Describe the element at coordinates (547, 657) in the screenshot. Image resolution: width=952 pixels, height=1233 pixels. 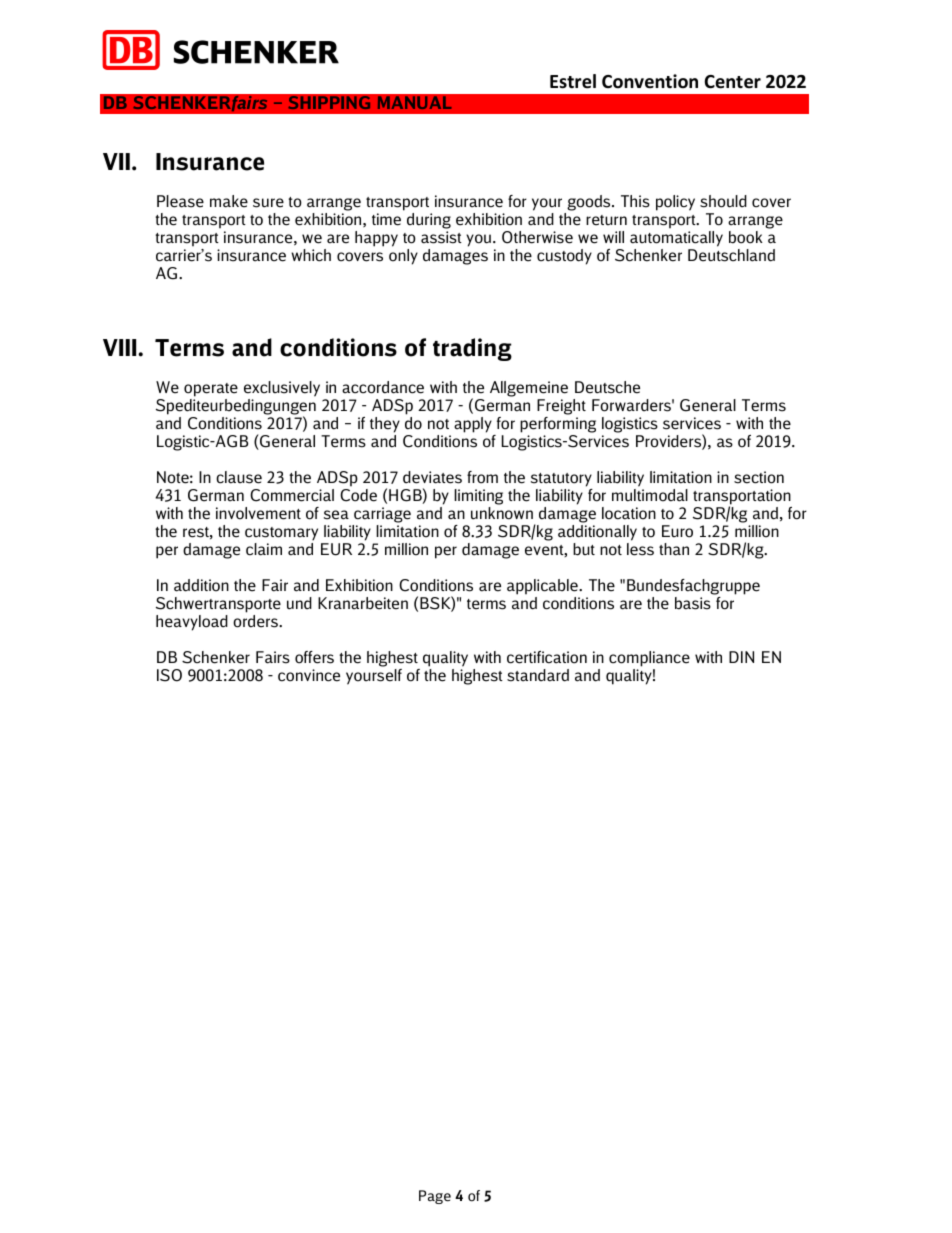
I see `certification` at that location.
